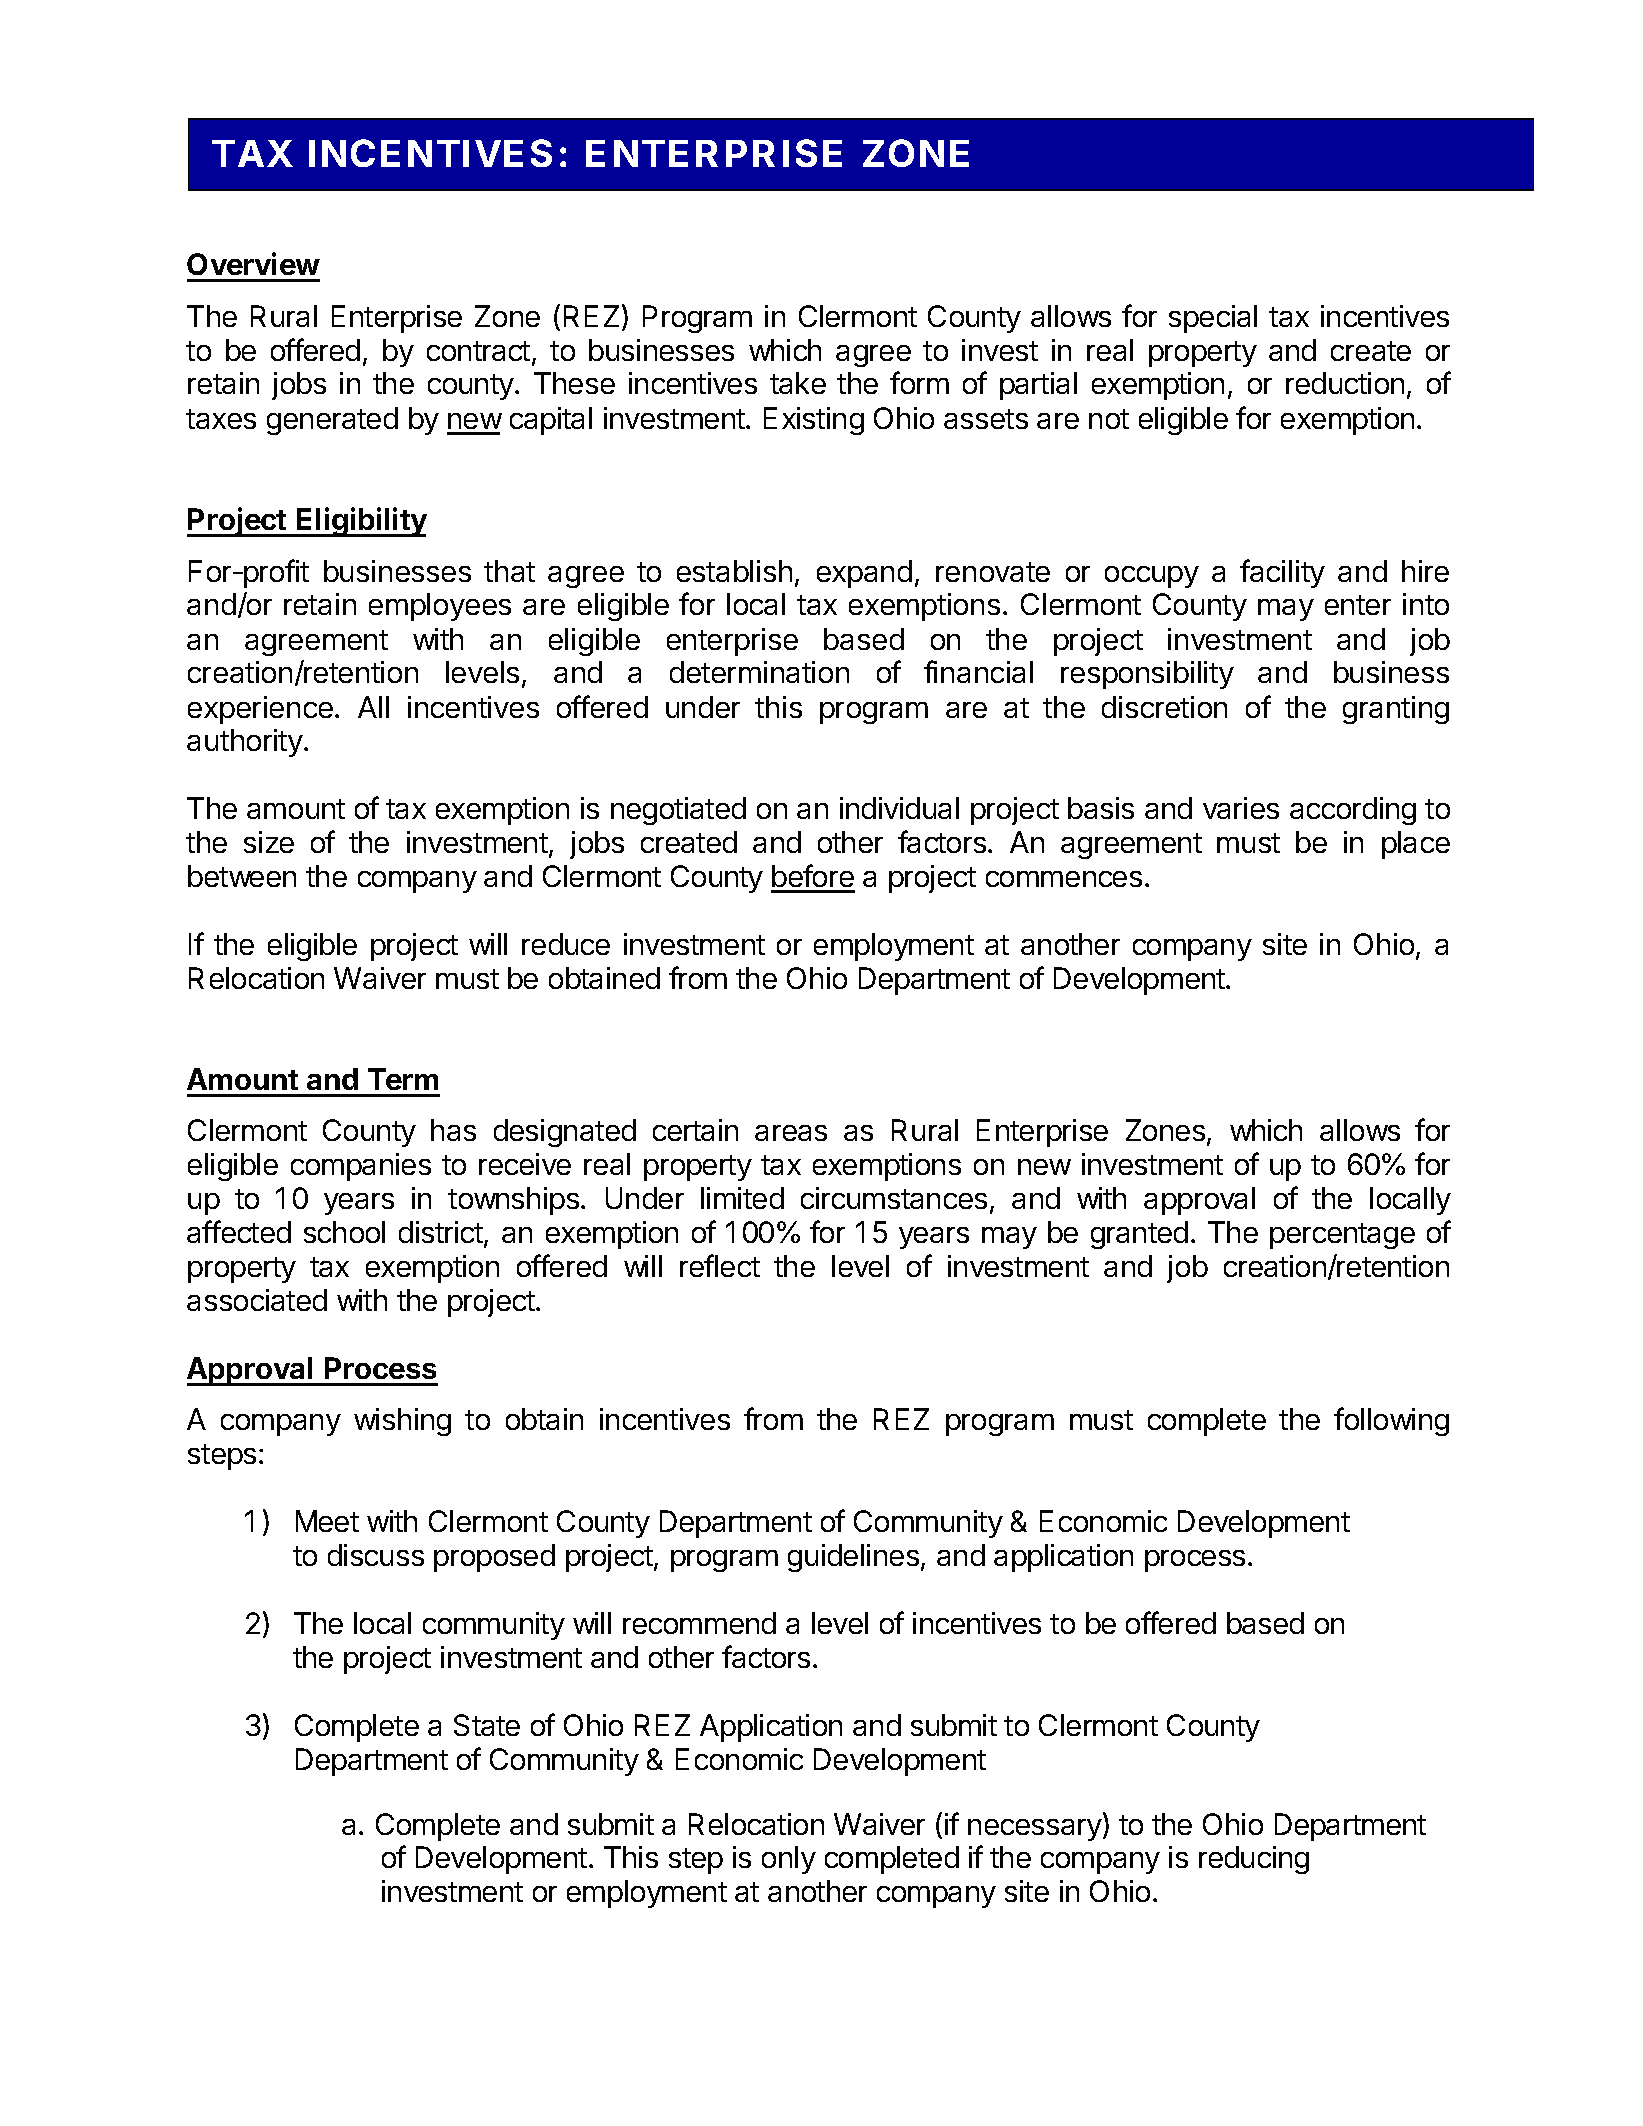  Describe the element at coordinates (487, 1725) in the screenshot. I see `State` at that location.
